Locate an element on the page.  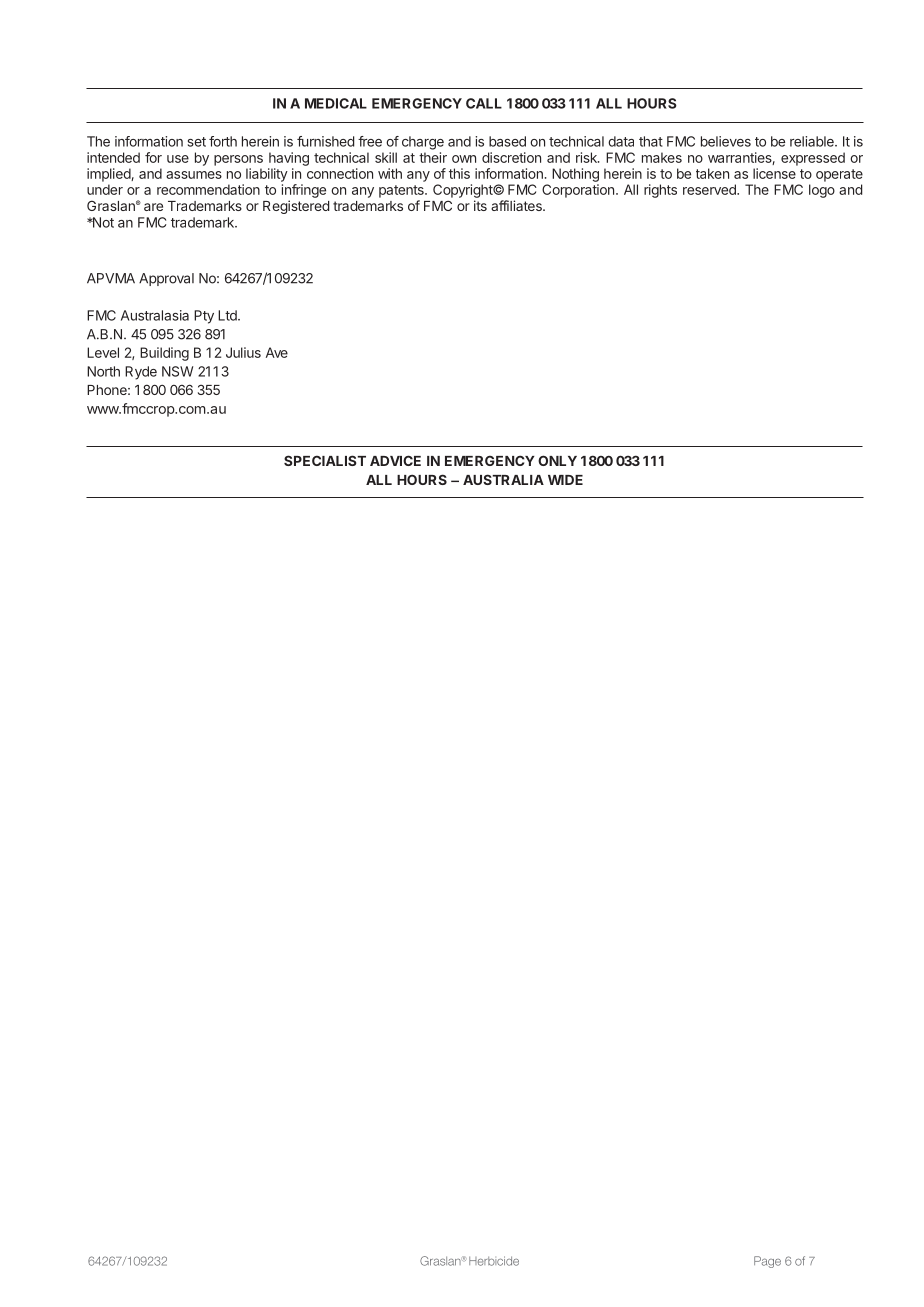
its is located at coordinates (480, 205).
